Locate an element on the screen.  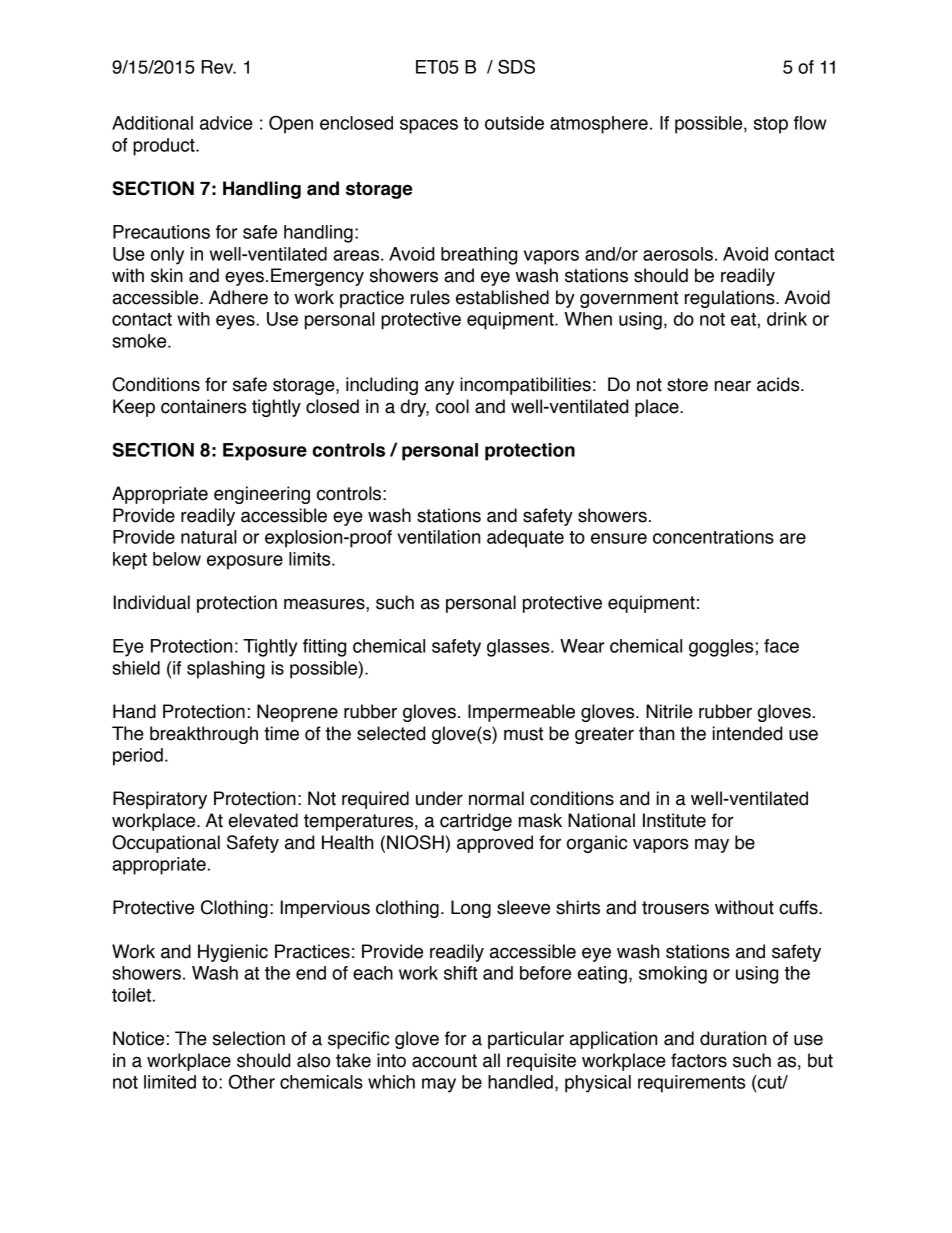
concentrations is located at coordinates (713, 537).
